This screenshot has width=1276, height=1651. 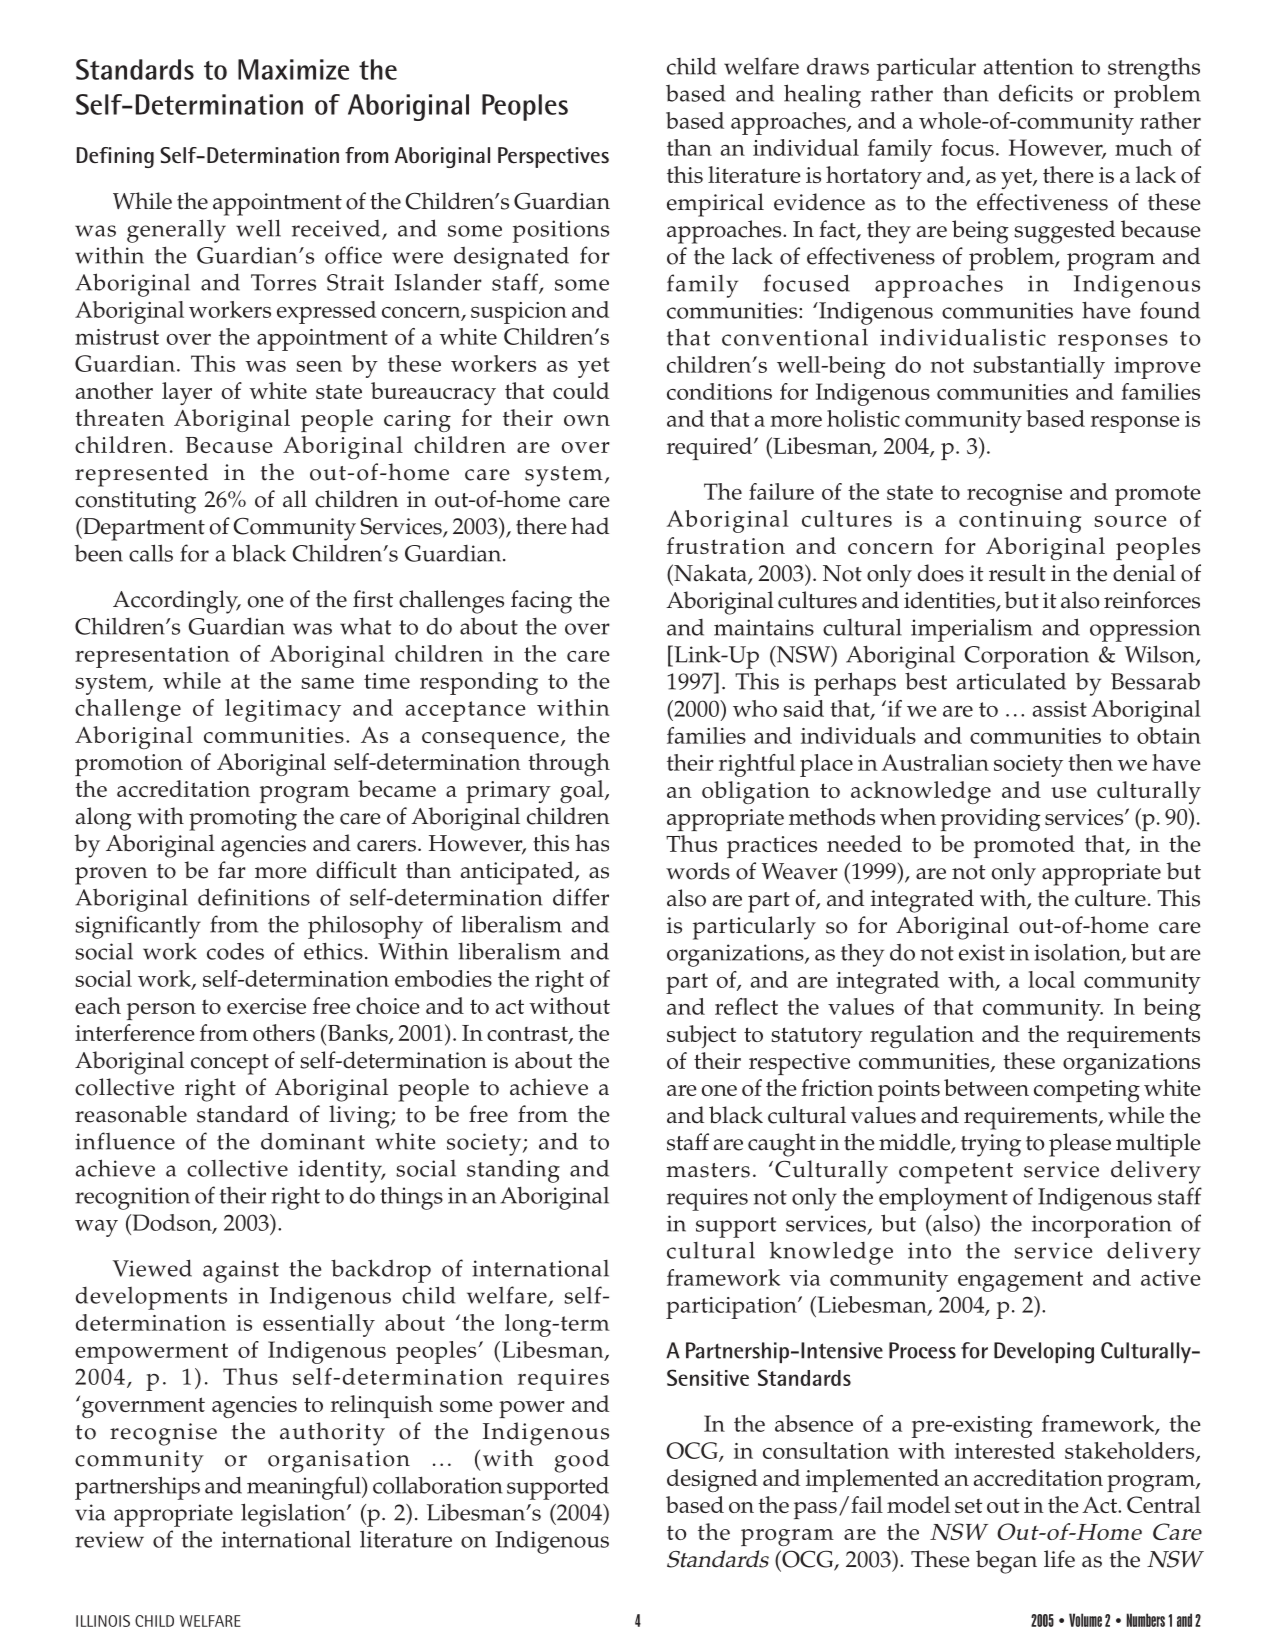 What do you see at coordinates (1051, 979) in the screenshot?
I see `local` at bounding box center [1051, 979].
